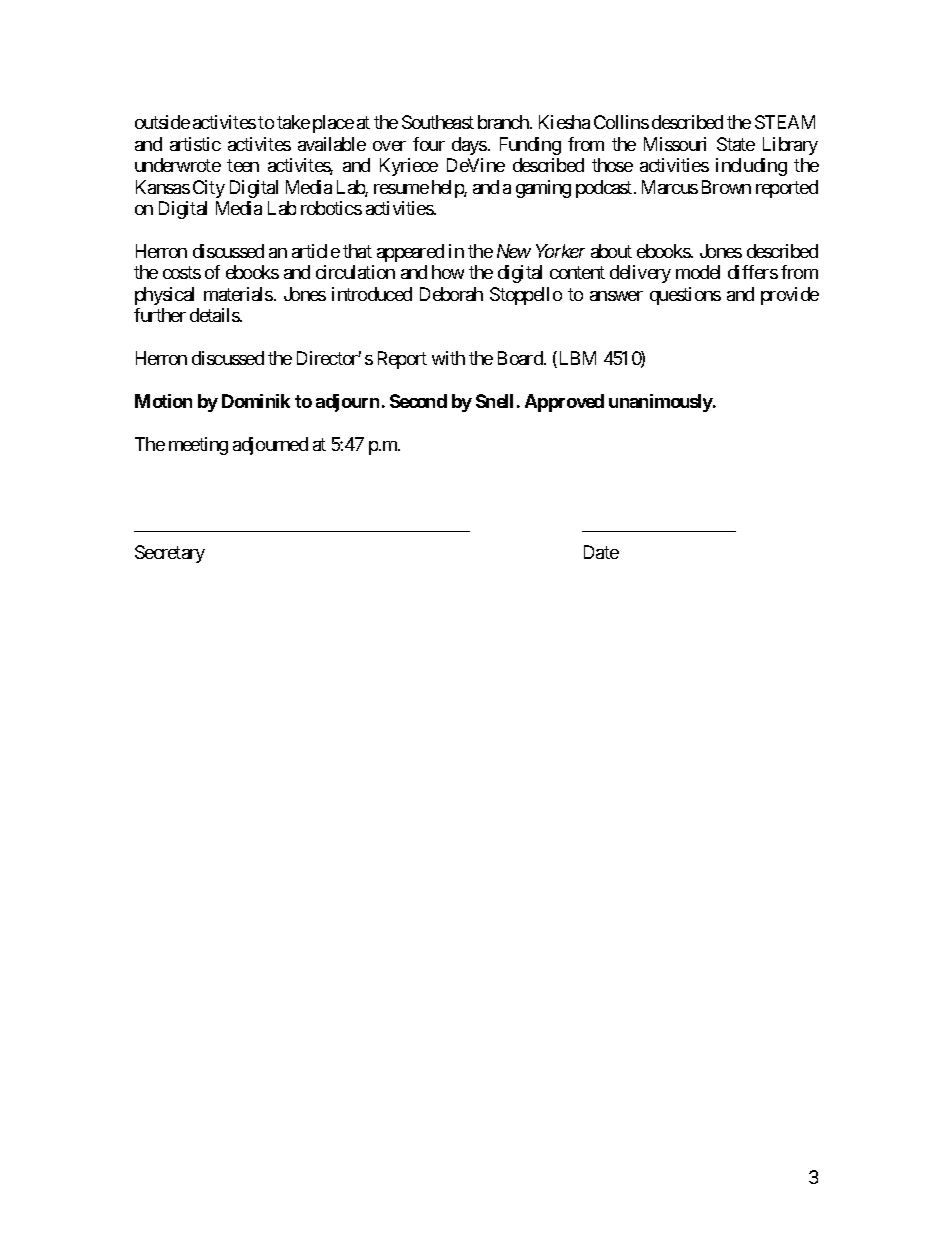 Image resolution: width=952 pixels, height=1233 pixels. What do you see at coordinates (256, 401) in the page?
I see `Dominik` at bounding box center [256, 401].
